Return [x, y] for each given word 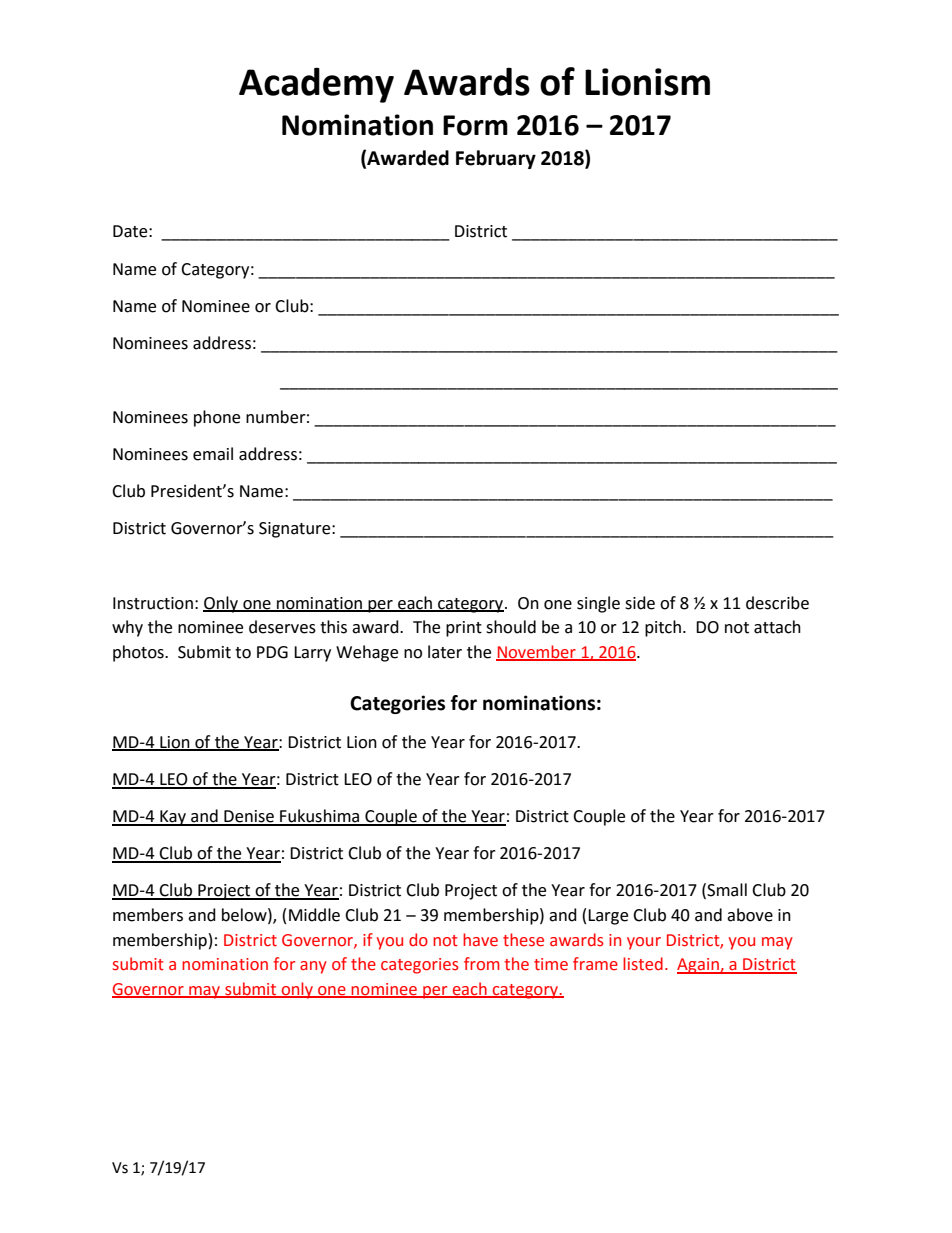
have [480, 940]
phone [217, 418]
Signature [296, 530]
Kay [173, 818]
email [213, 454]
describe [777, 603]
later [445, 652]
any [313, 967]
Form [475, 125]
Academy [316, 85]
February [496, 159]
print [464, 629]
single [598, 604]
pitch [663, 628]
